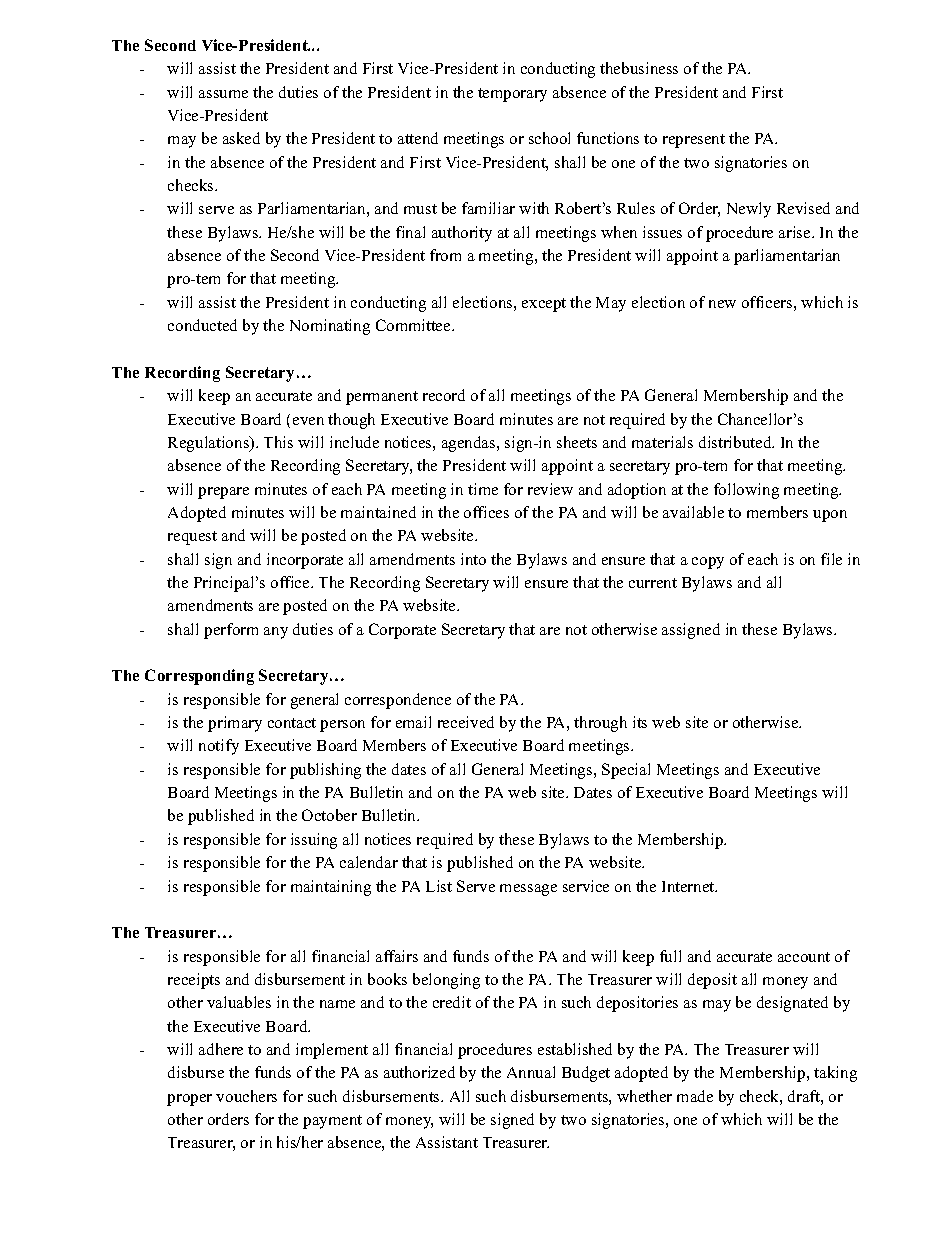 The image size is (952, 1233). I want to click on This, so click(278, 442).
